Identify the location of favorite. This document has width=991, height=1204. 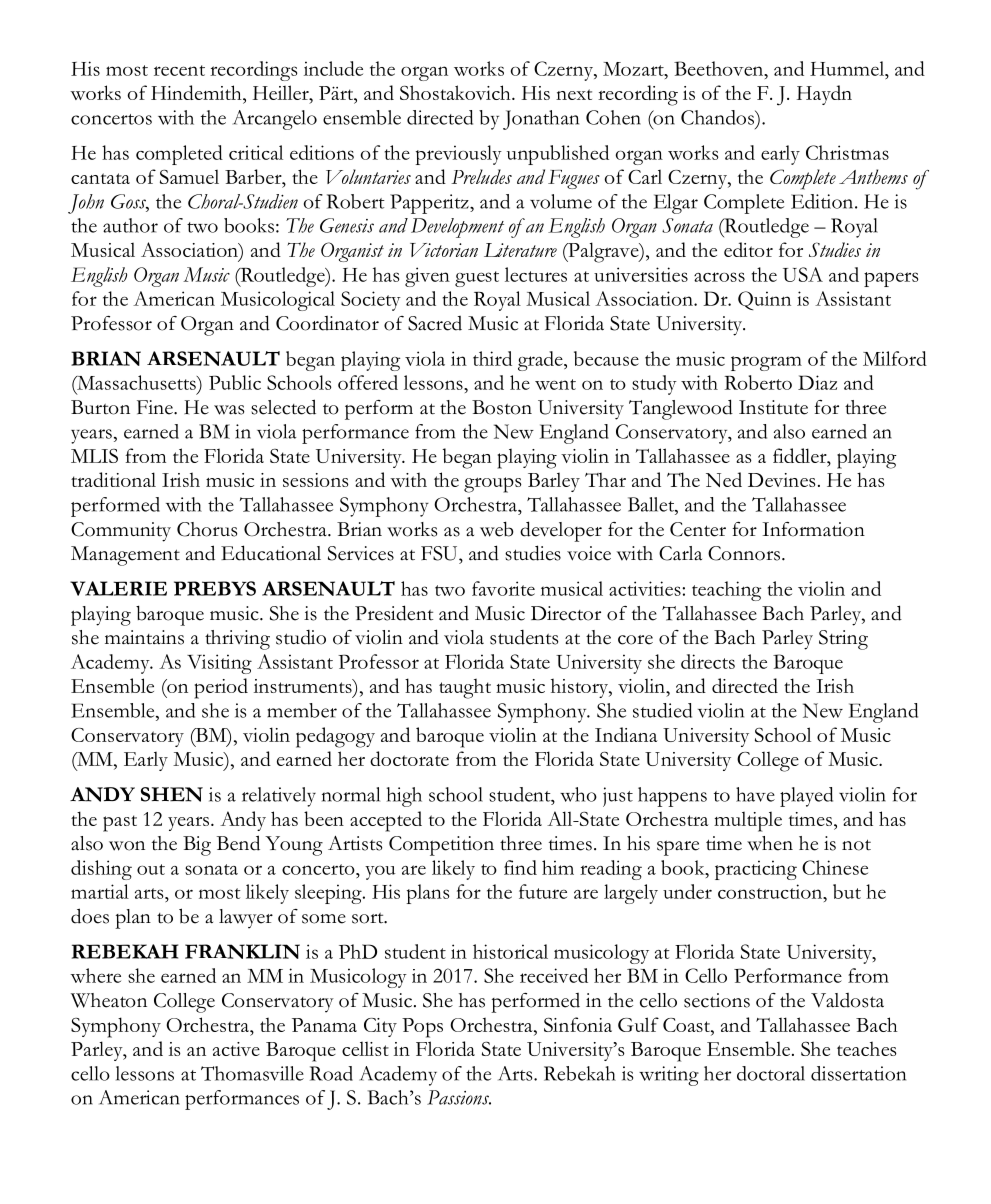
(503, 588).
